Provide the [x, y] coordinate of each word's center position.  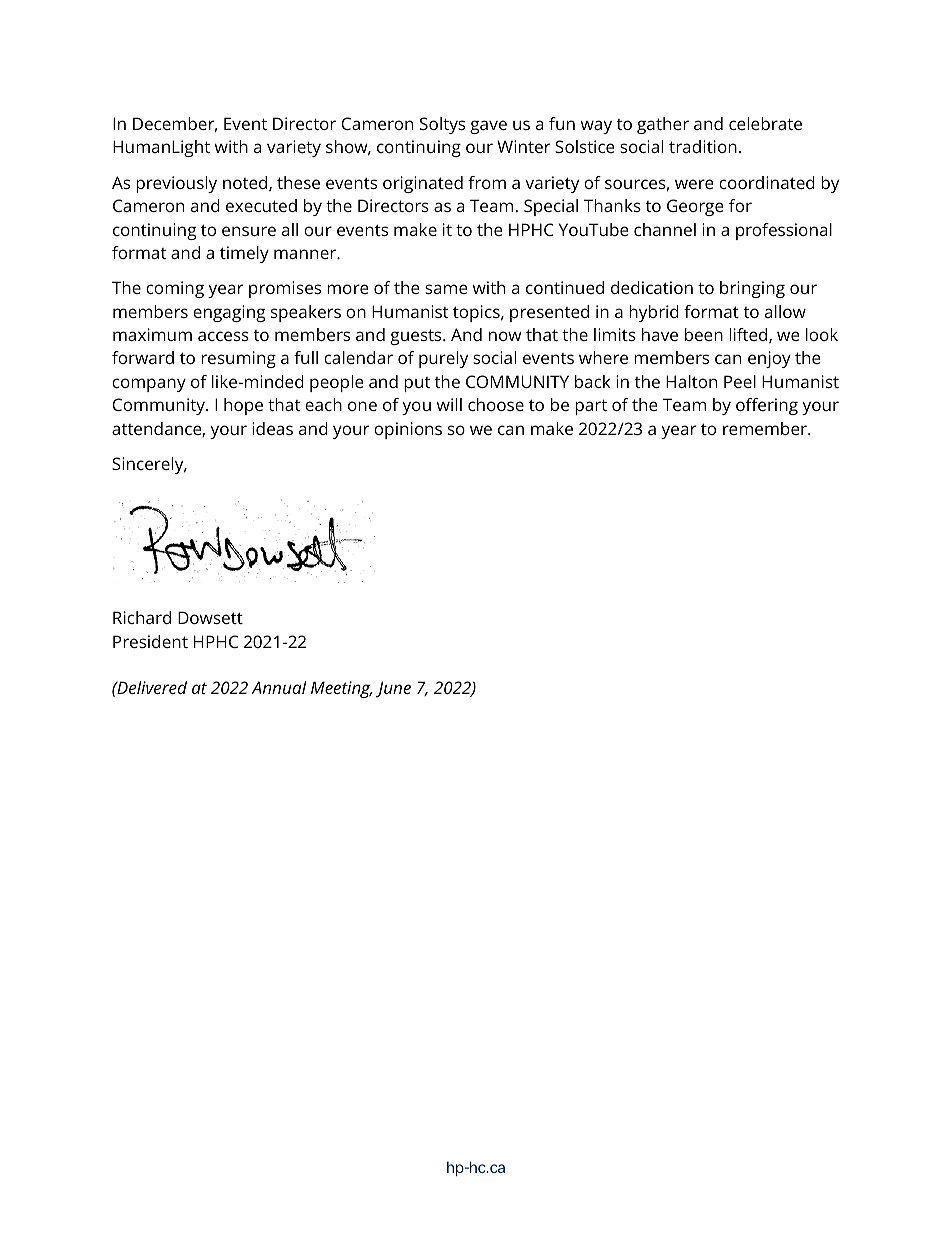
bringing [752, 289]
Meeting [342, 689]
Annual [279, 687]
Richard [142, 617]
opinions [408, 430]
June [393, 689]
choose [496, 404]
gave [488, 127]
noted [246, 183]
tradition [703, 146]
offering [767, 406]
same [446, 289]
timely [244, 254]
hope [243, 406]
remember [766, 428]
